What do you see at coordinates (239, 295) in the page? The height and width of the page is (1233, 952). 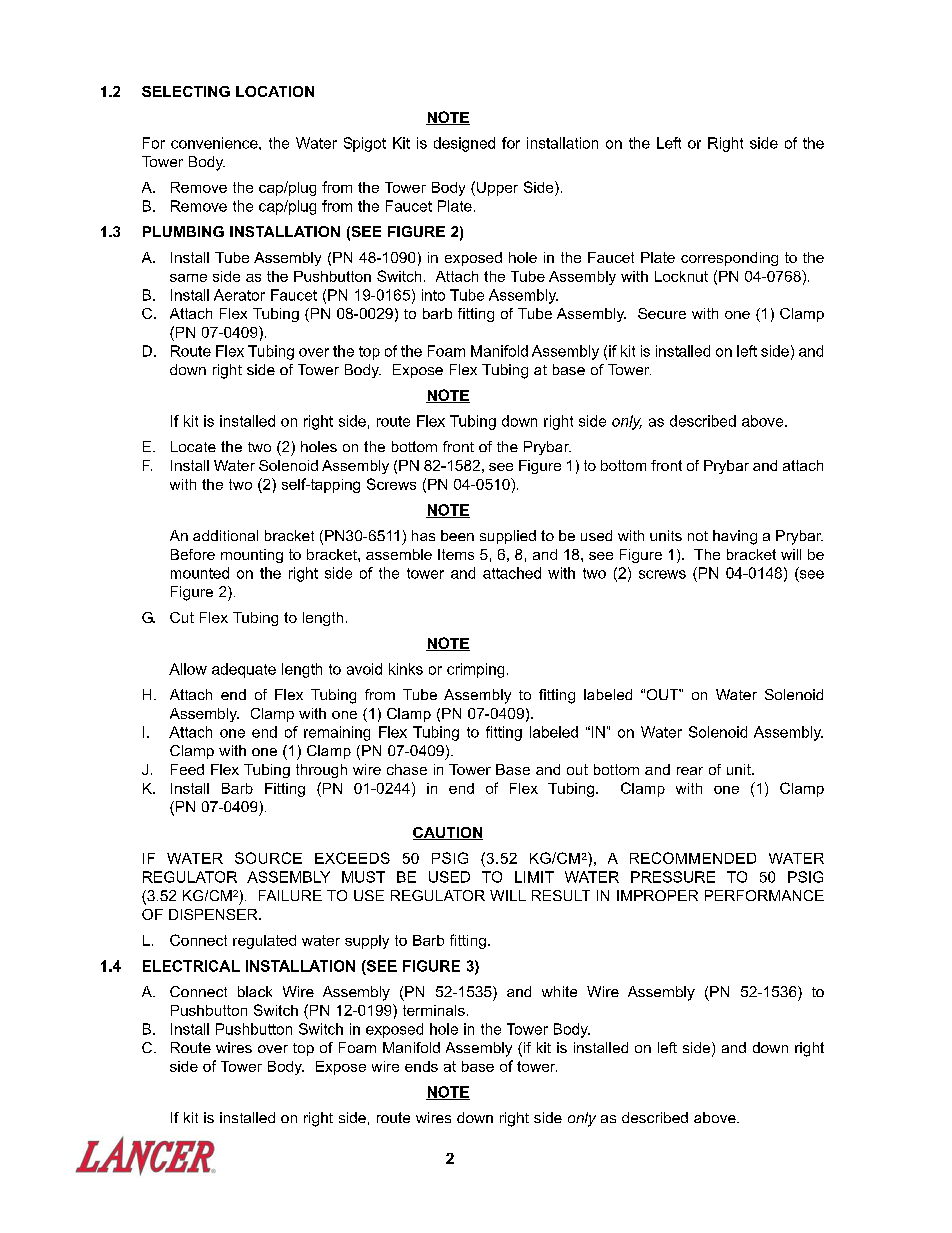 I see `Aerator` at bounding box center [239, 295].
